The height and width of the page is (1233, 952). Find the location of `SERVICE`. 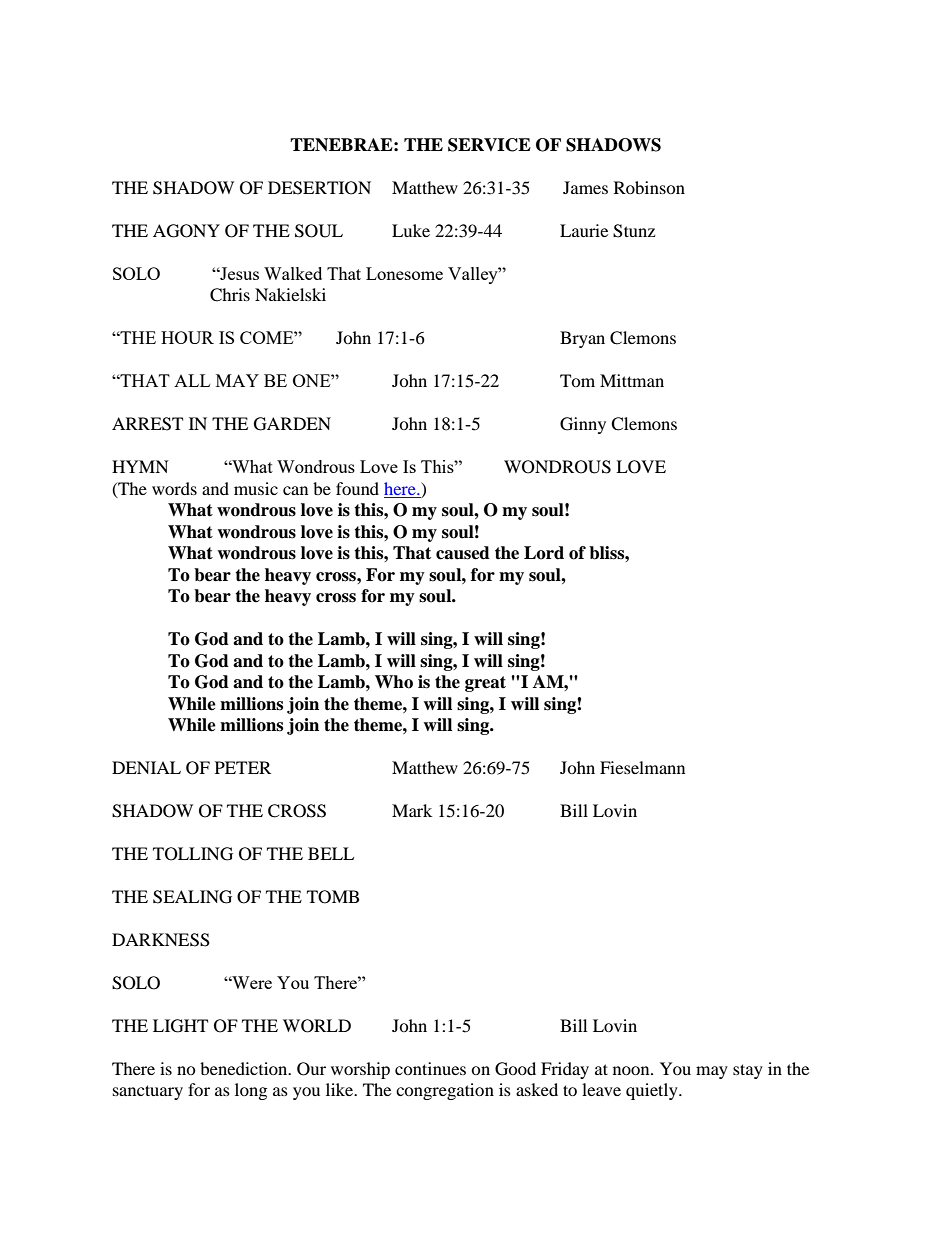

SERVICE is located at coordinates (489, 145).
